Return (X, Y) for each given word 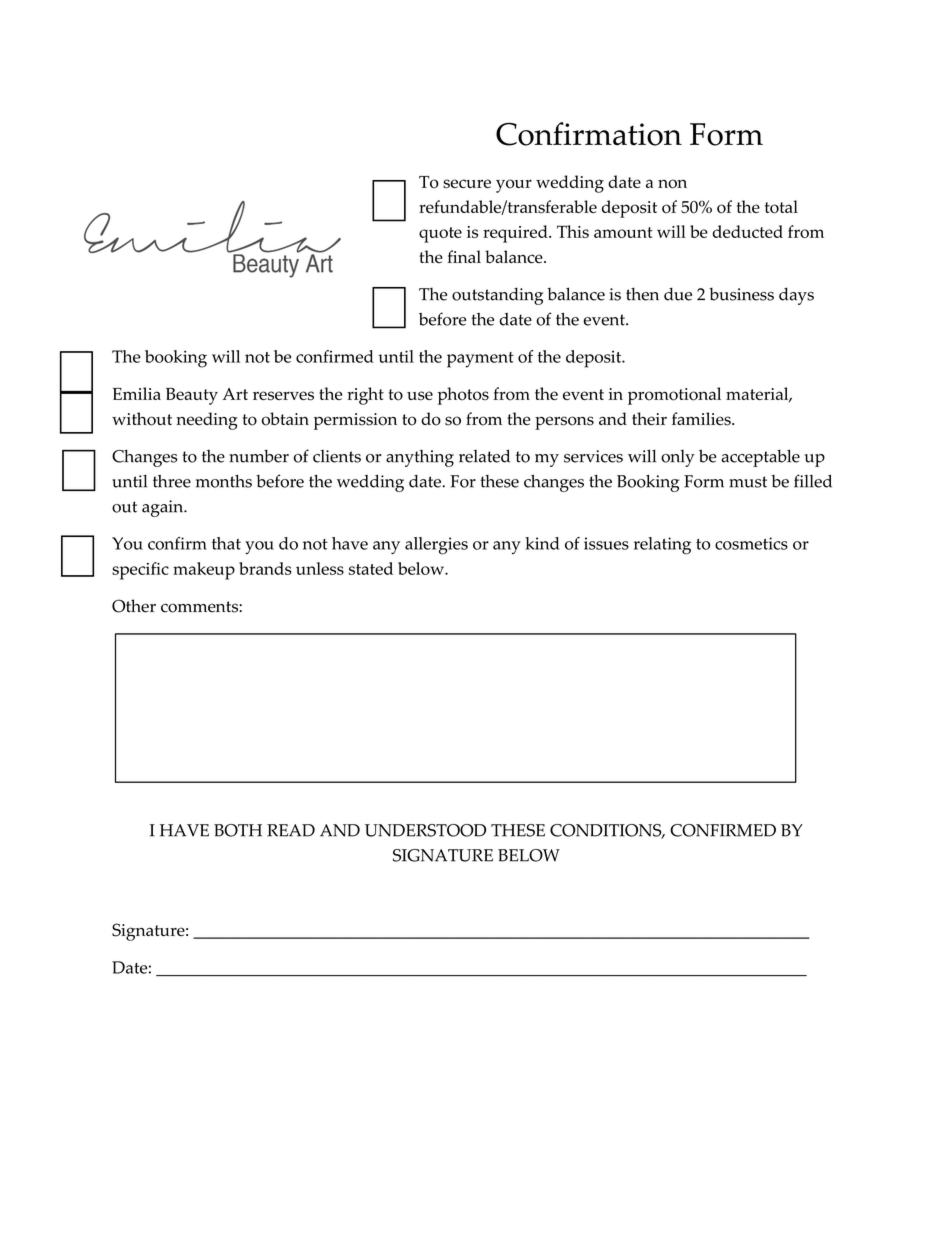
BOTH (238, 830)
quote (440, 235)
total (781, 207)
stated (371, 568)
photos (463, 396)
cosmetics (751, 543)
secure (467, 184)
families (702, 419)
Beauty (192, 396)
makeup (204, 571)
